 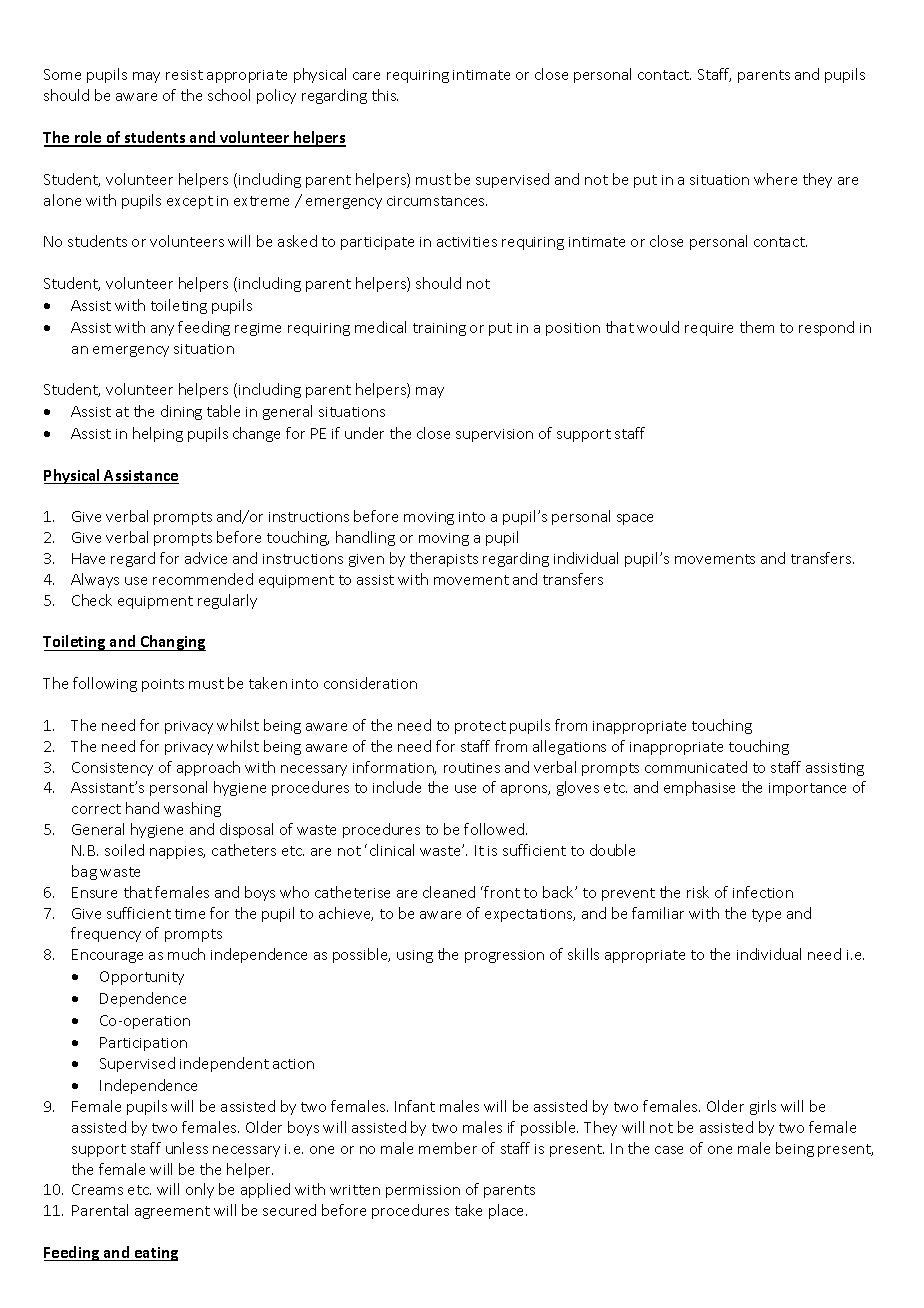 I want to click on agreement, so click(x=172, y=1212).
